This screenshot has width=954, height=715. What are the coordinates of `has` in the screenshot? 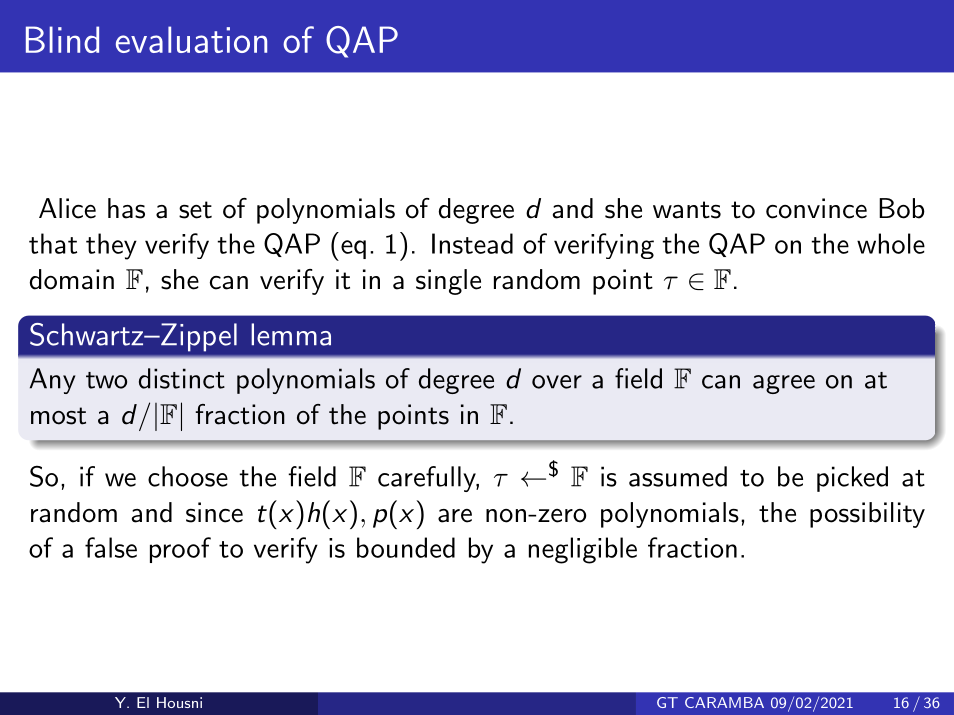 It's located at (126, 208).
